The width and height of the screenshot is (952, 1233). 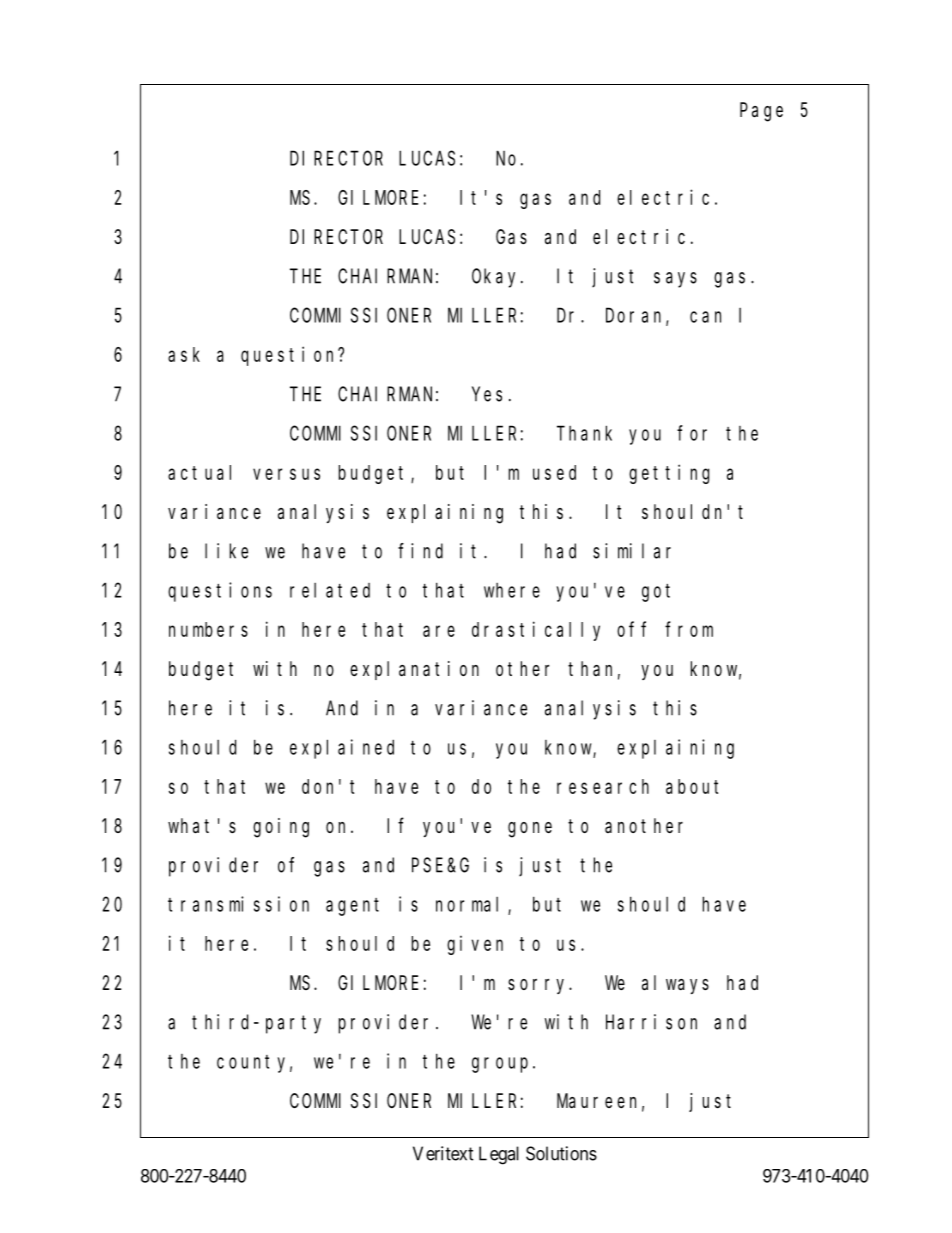 What do you see at coordinates (184, 354) in the screenshot?
I see `ask` at bounding box center [184, 354].
